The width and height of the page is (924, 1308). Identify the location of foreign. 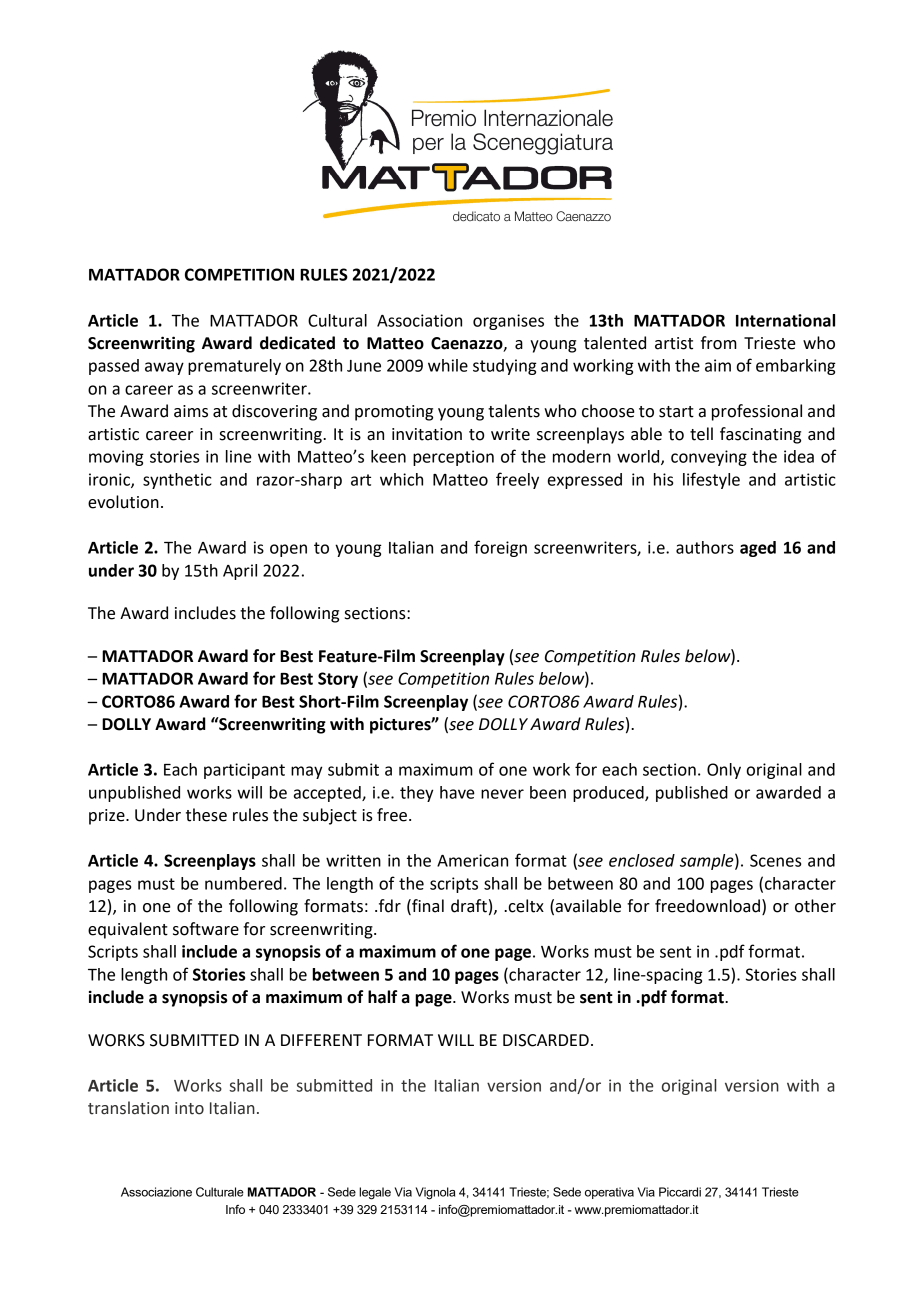
(500, 548).
